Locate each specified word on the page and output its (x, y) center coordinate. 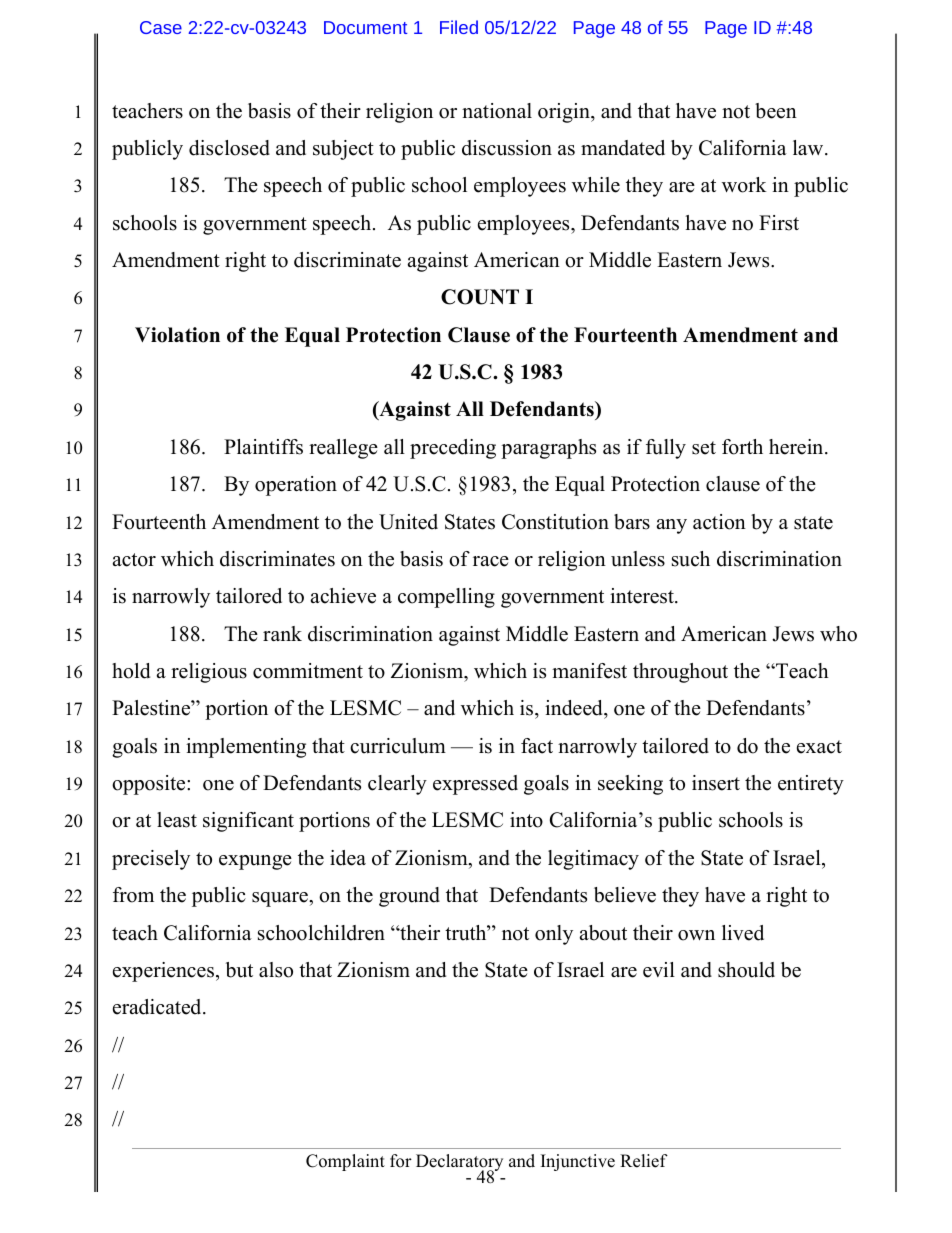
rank (282, 633)
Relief (644, 1161)
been (776, 111)
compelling (446, 598)
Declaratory (459, 1164)
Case (161, 27)
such (691, 559)
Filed (459, 27)
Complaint (345, 1162)
